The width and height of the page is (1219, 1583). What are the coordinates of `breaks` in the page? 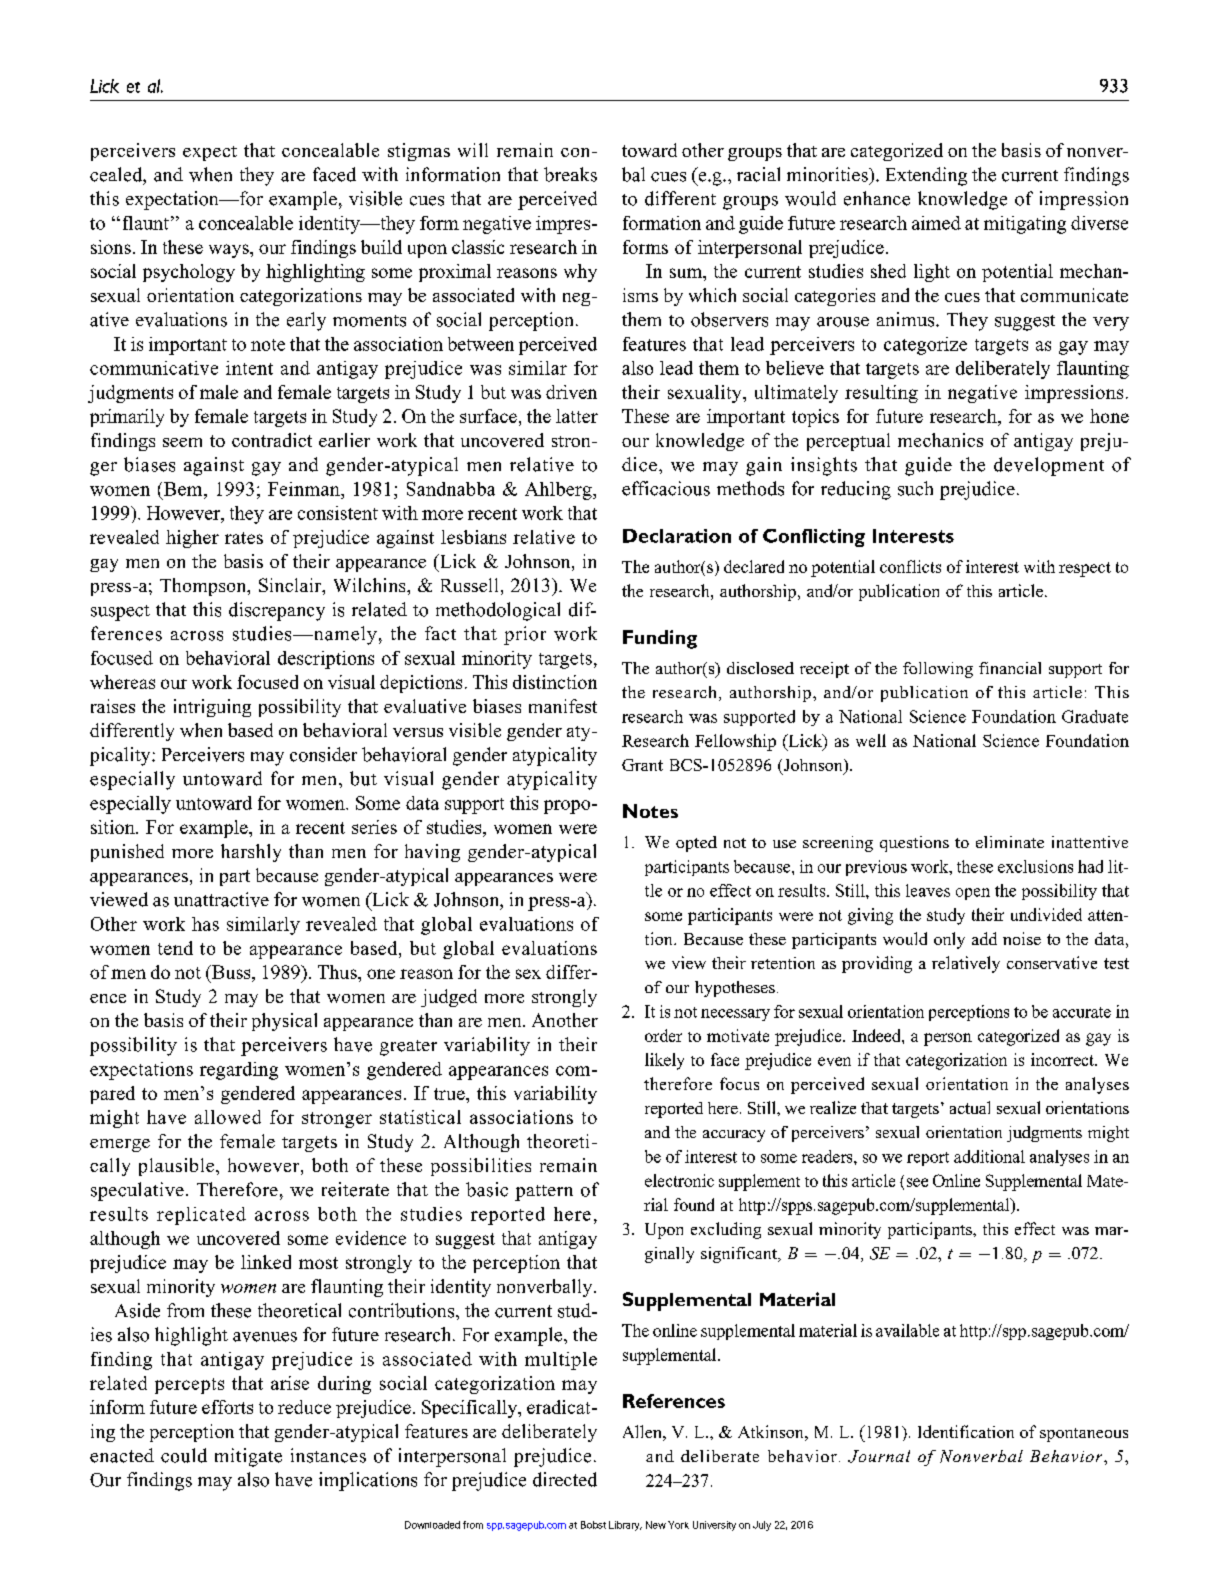 It's located at (570, 174).
